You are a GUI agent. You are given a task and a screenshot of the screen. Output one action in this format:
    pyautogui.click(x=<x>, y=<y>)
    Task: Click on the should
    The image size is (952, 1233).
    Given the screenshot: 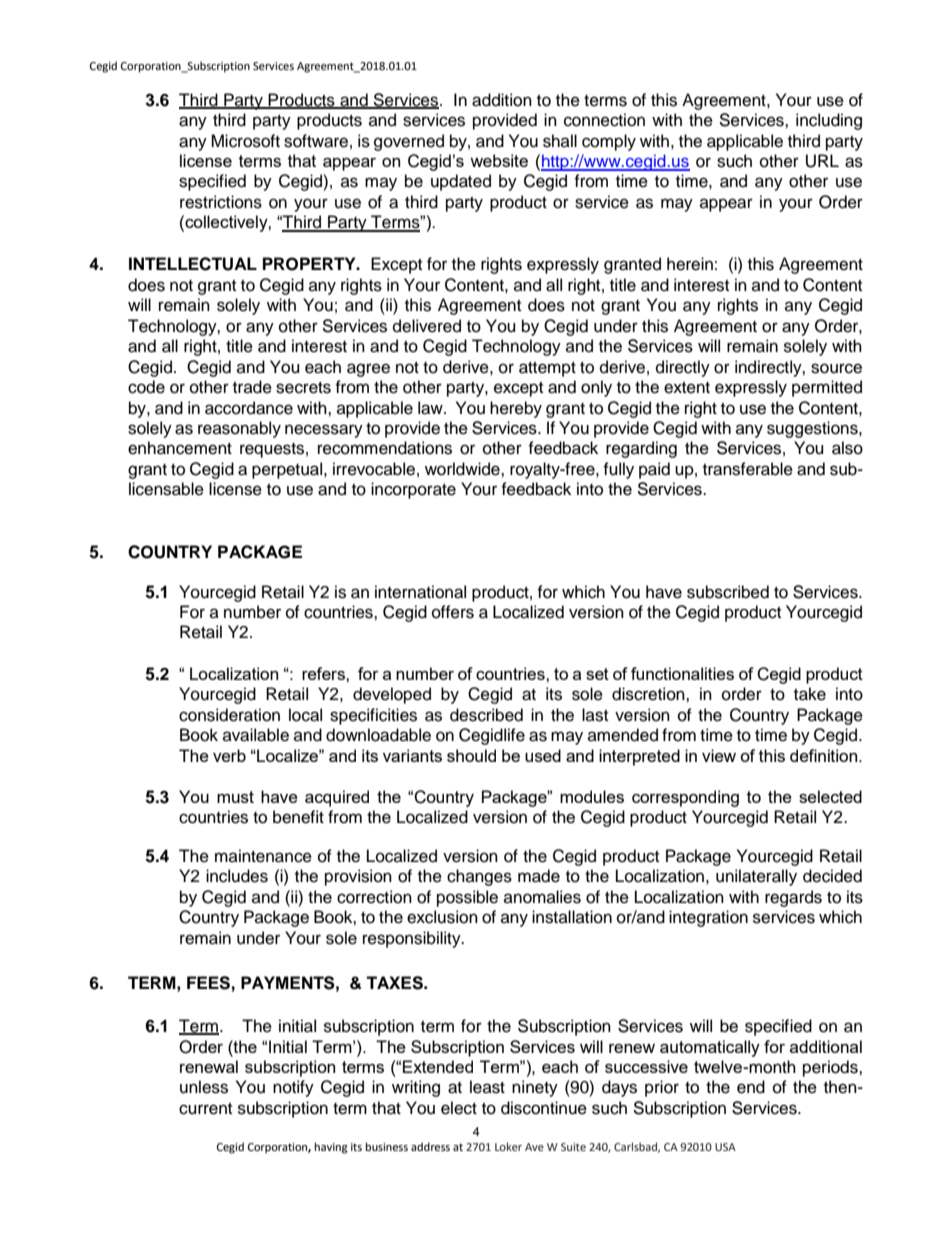 What is the action you would take?
    pyautogui.click(x=471, y=755)
